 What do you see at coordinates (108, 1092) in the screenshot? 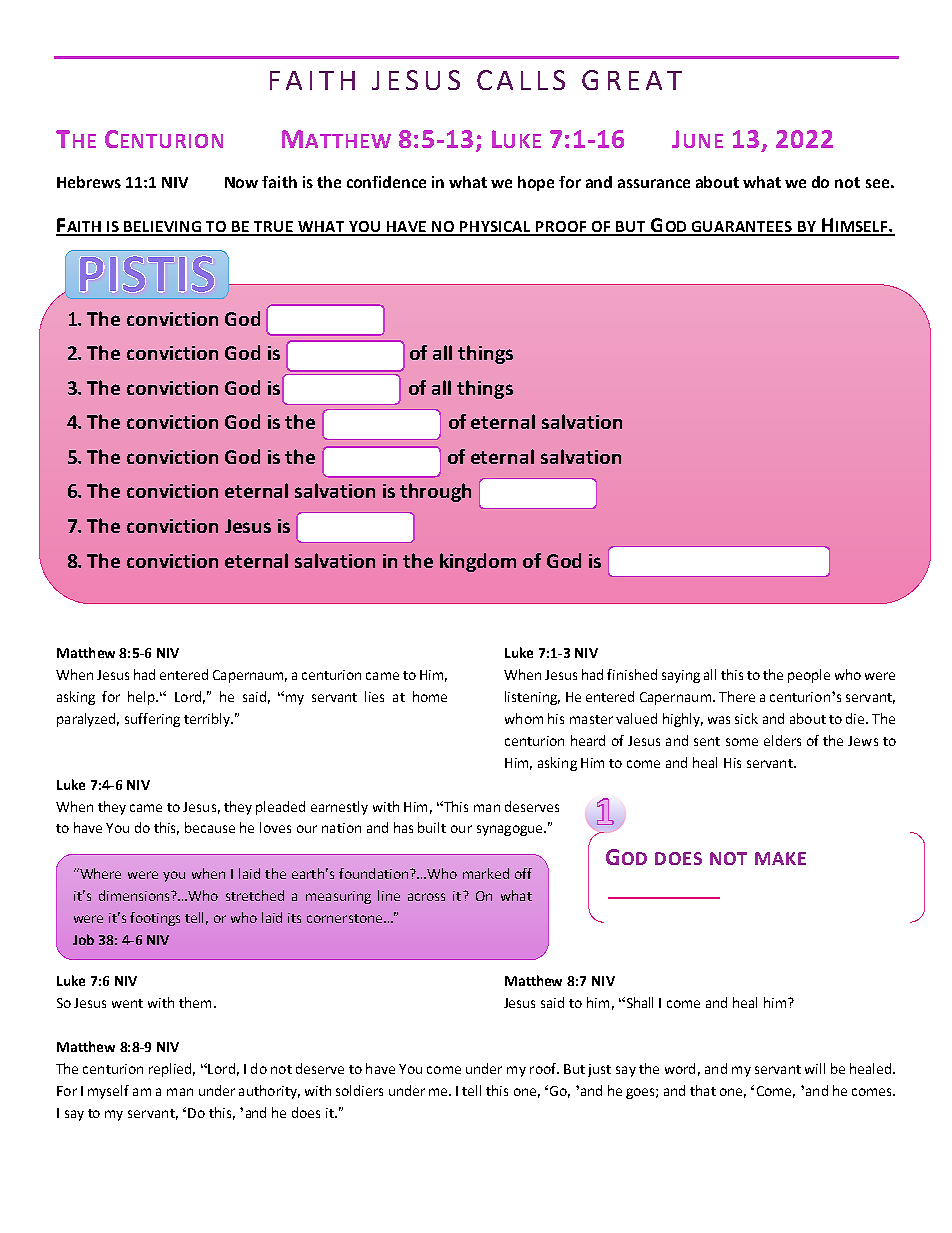
I see `myself` at bounding box center [108, 1092].
